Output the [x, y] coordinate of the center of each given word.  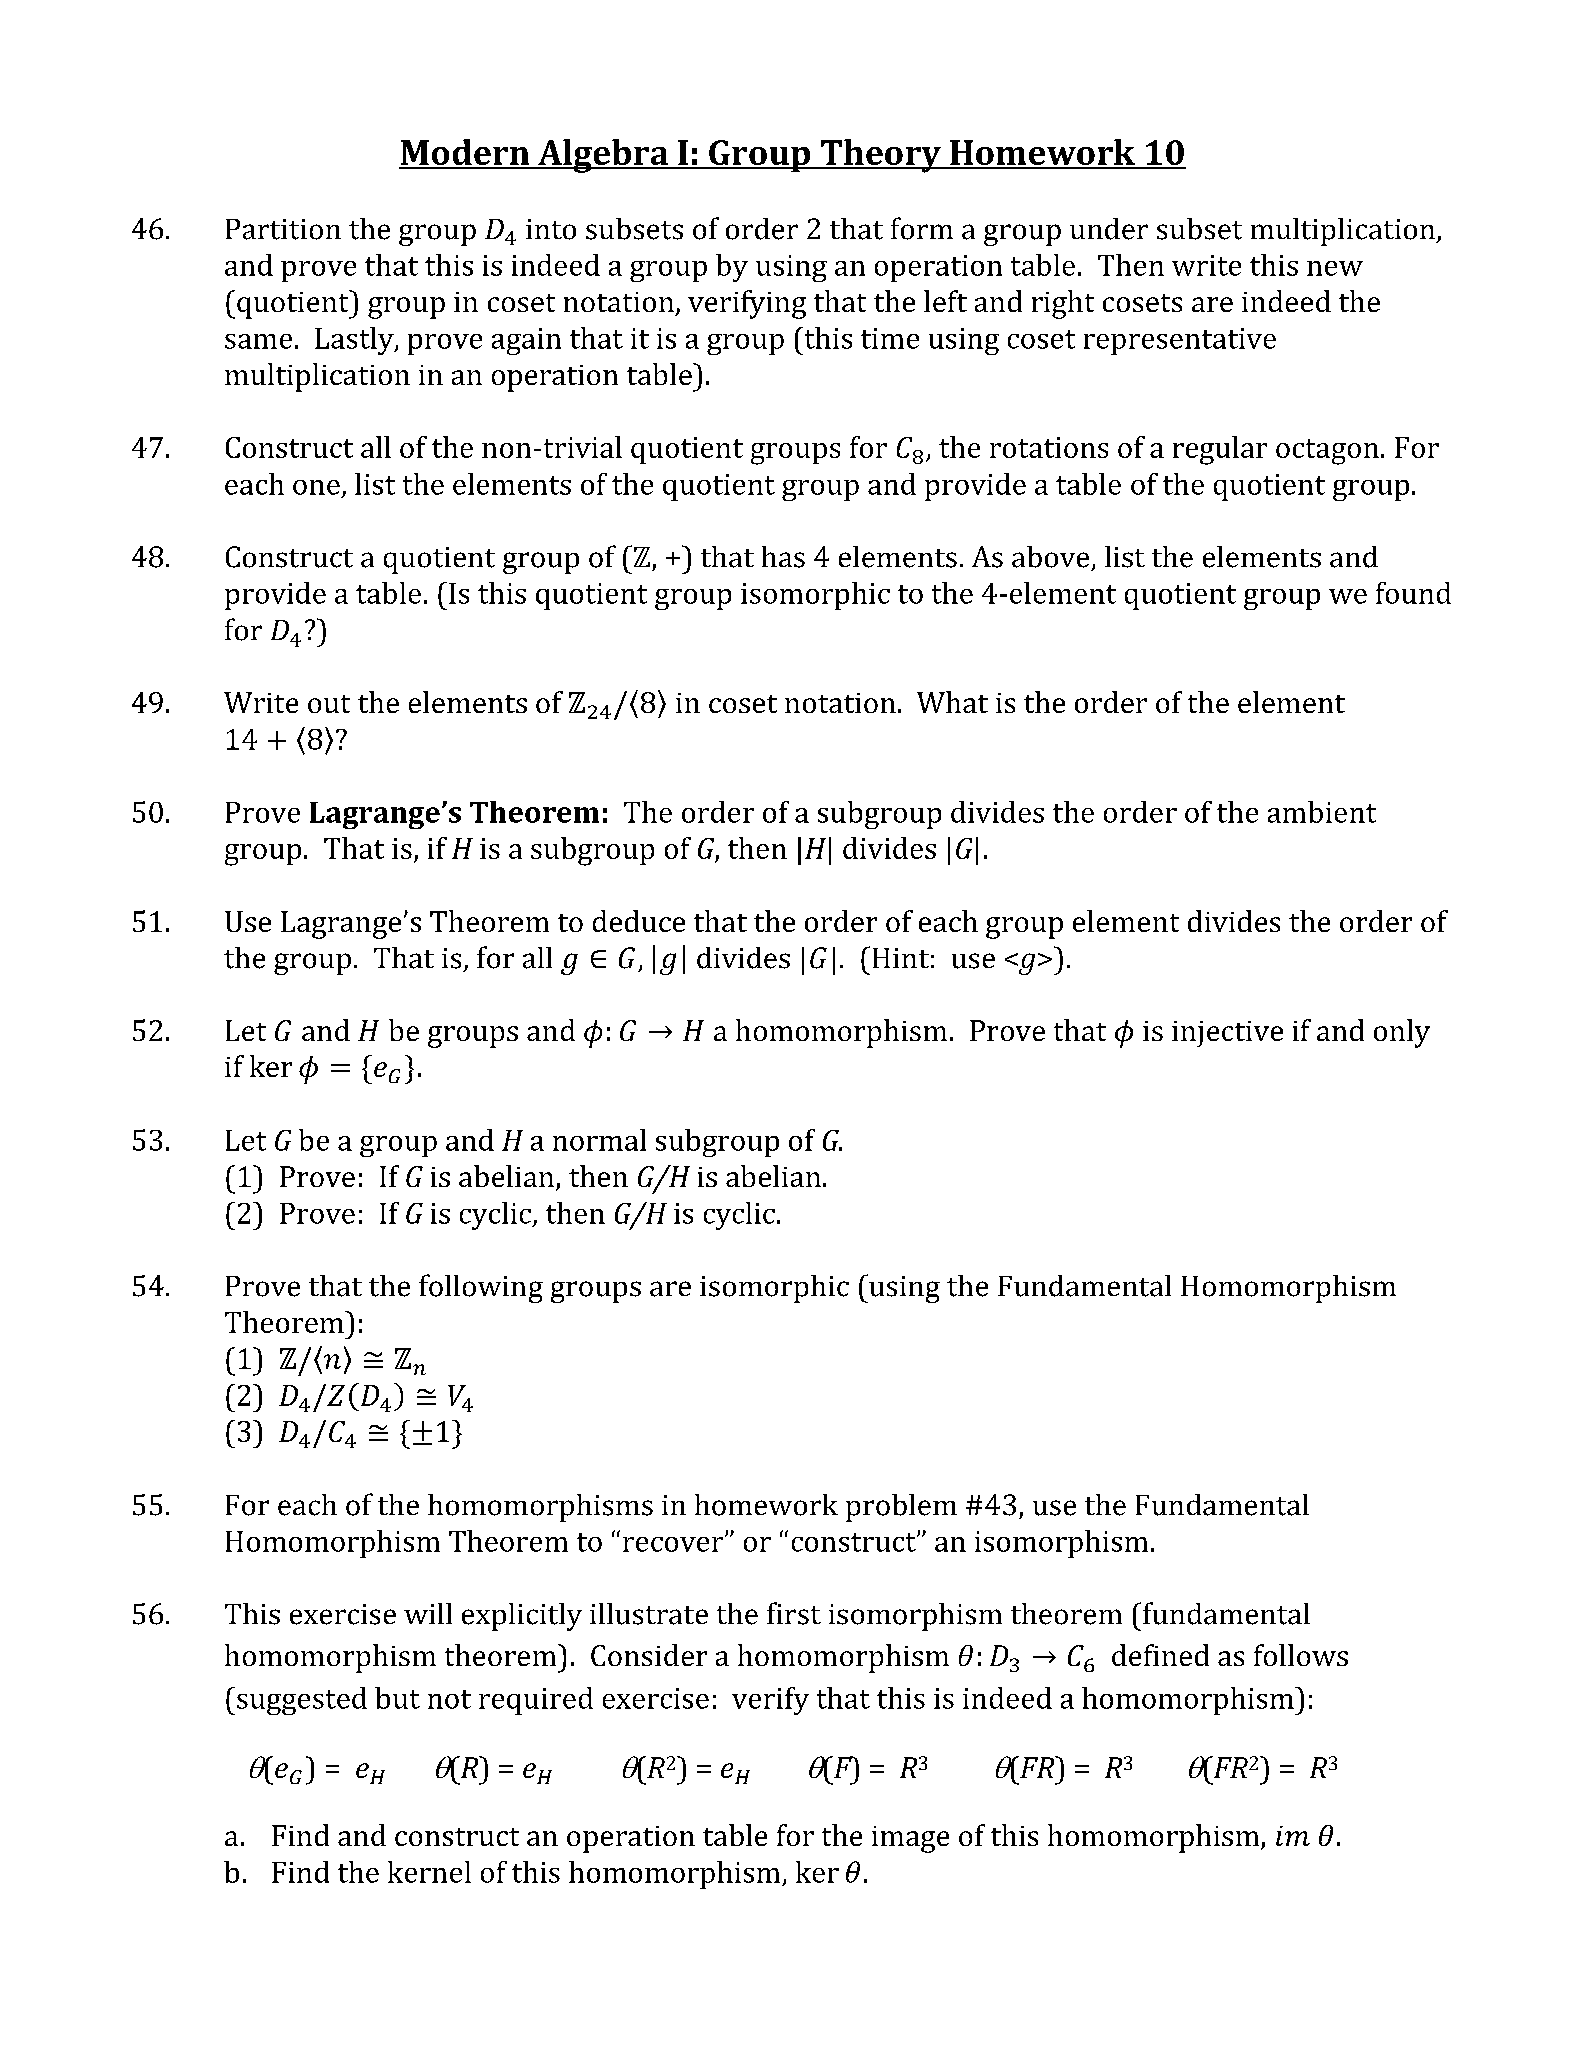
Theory [880, 156]
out [329, 704]
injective [1227, 1034]
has [783, 557]
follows [1301, 1655]
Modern [465, 153]
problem [901, 1508]
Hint [901, 958]
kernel [429, 1872]
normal [599, 1140]
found [1413, 593]
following [481, 1288]
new [1335, 268]
